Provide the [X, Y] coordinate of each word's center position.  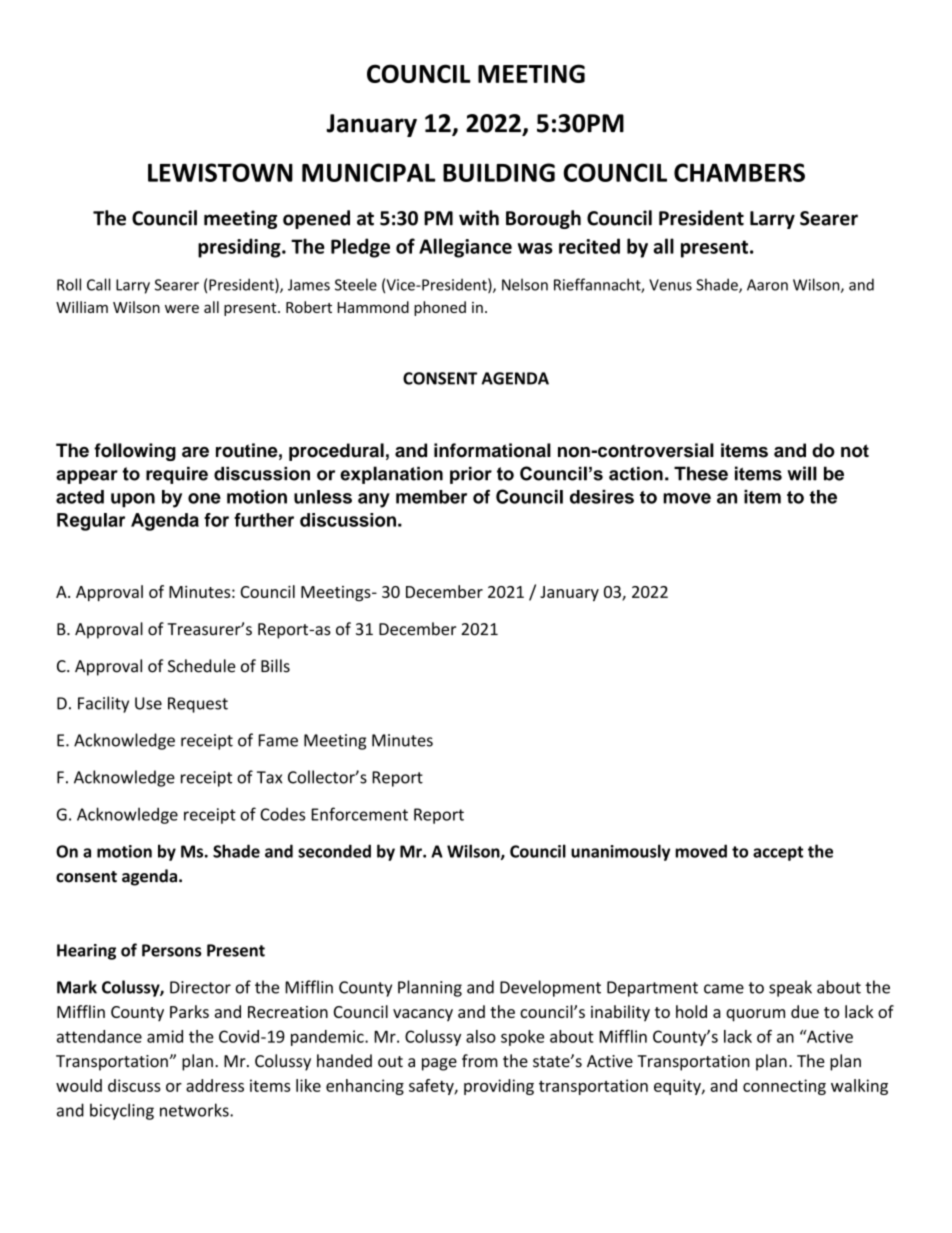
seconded [334, 851]
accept [778, 853]
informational [492, 450]
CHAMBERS [739, 172]
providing [499, 1087]
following [135, 452]
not [855, 451]
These [701, 473]
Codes [282, 814]
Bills [275, 666]
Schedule [201, 666]
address [215, 1085]
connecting [784, 1087]
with [479, 218]
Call [98, 284]
